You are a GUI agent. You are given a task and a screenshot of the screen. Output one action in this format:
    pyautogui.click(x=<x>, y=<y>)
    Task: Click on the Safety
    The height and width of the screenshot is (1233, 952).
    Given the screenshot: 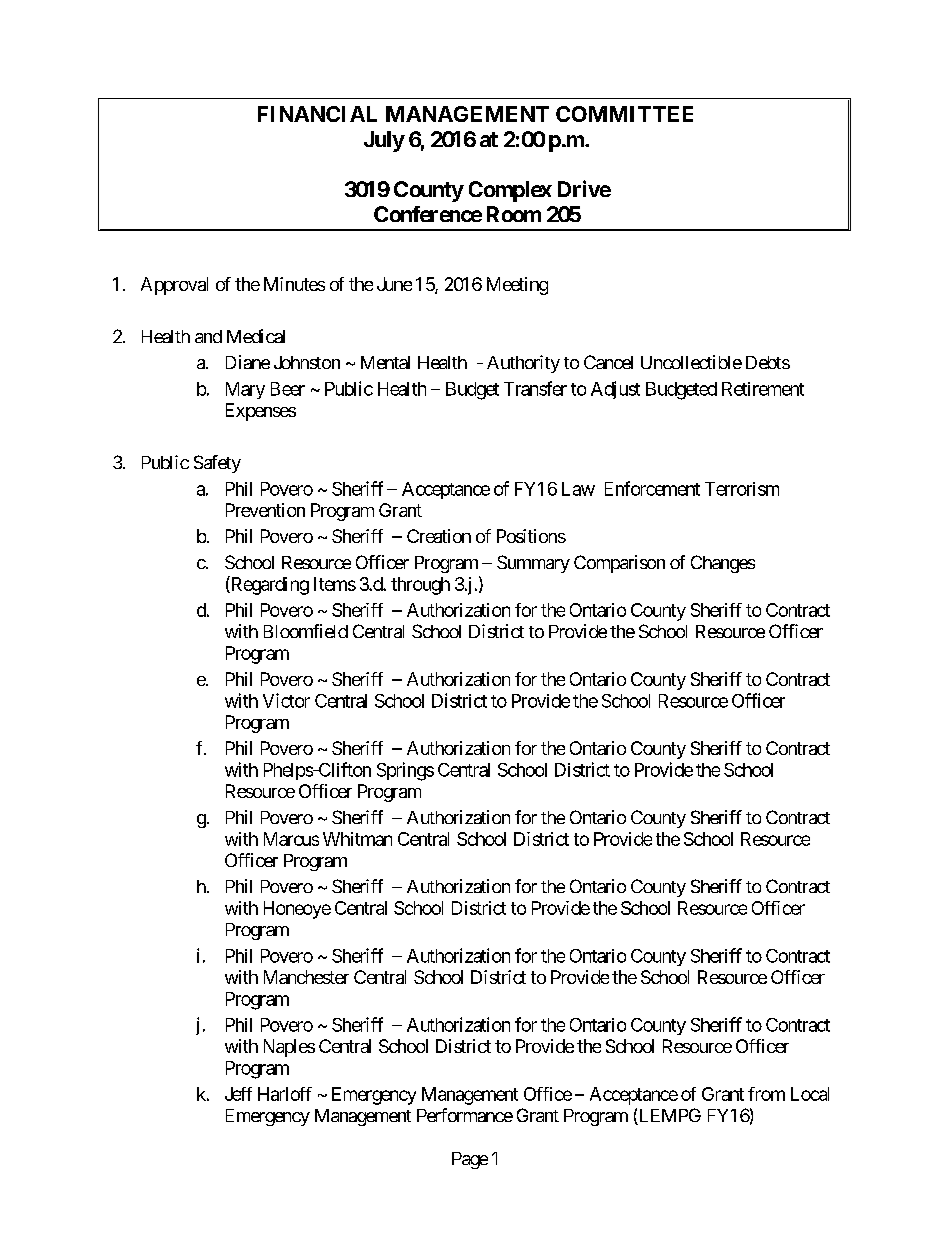 What is the action you would take?
    pyautogui.click(x=217, y=464)
